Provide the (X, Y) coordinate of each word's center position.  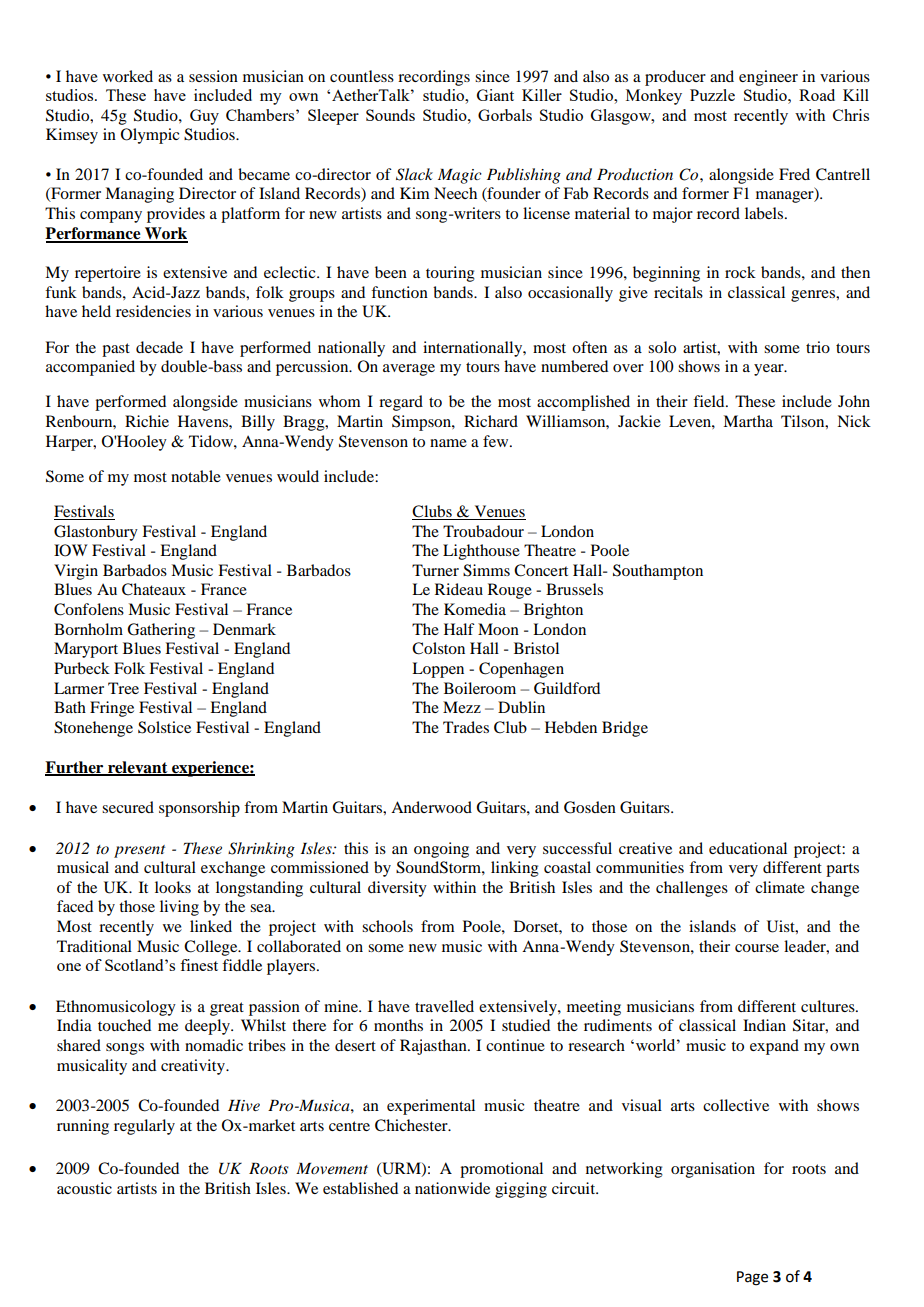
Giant (495, 95)
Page (752, 1278)
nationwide (452, 1188)
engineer (768, 78)
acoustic (84, 1188)
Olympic (150, 136)
